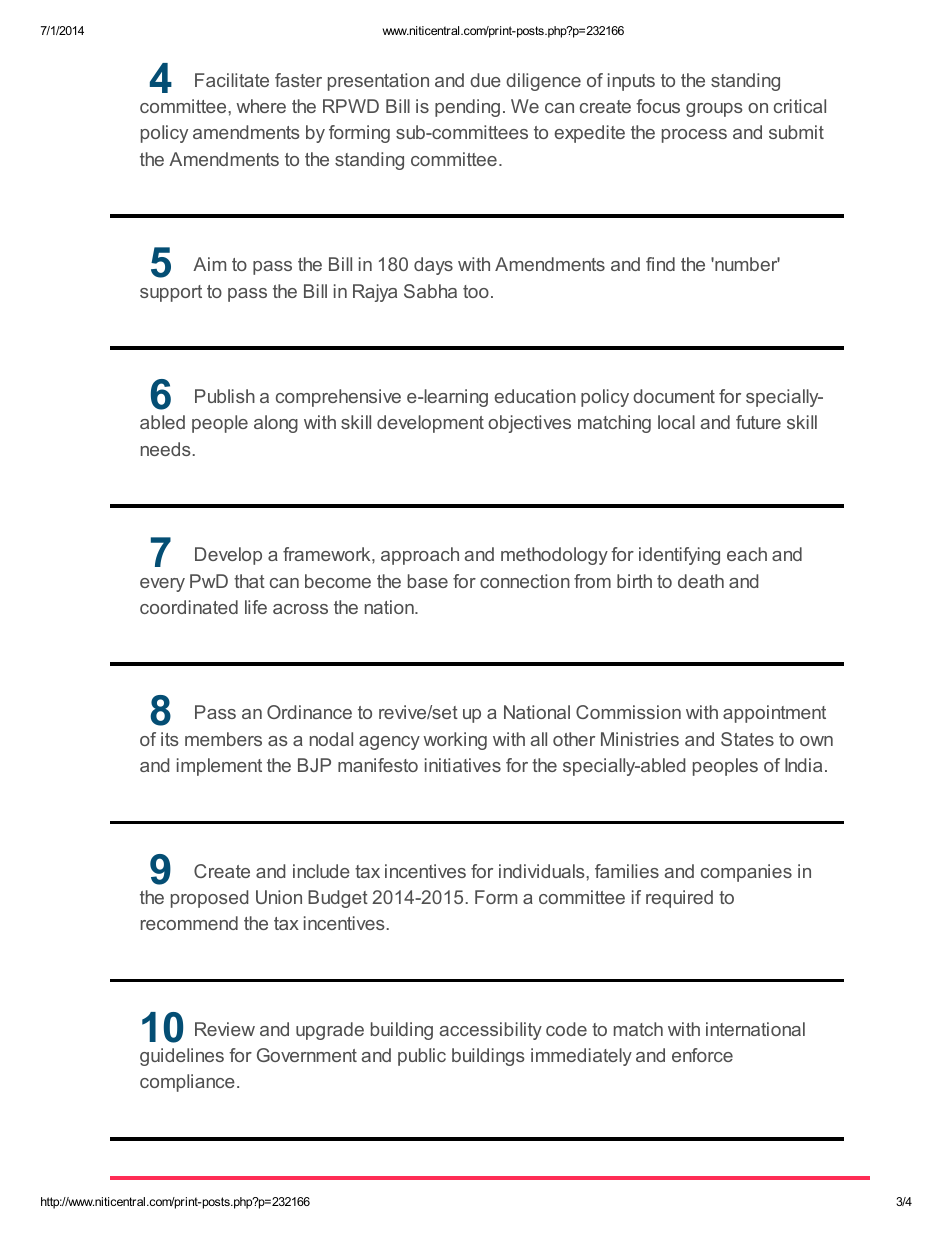  What do you see at coordinates (276, 424) in the screenshot?
I see `along` at bounding box center [276, 424].
